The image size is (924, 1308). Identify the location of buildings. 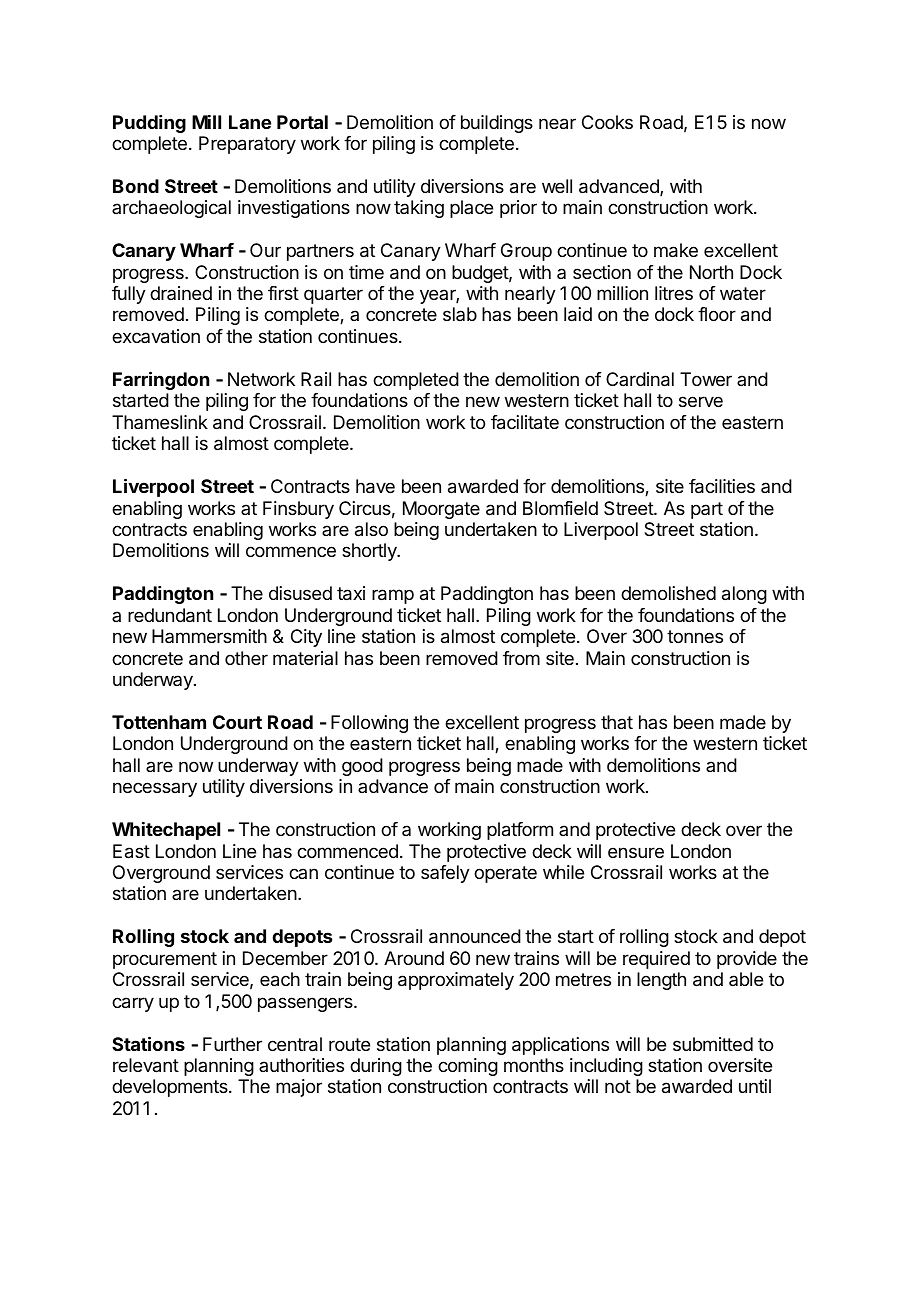
(497, 124).
